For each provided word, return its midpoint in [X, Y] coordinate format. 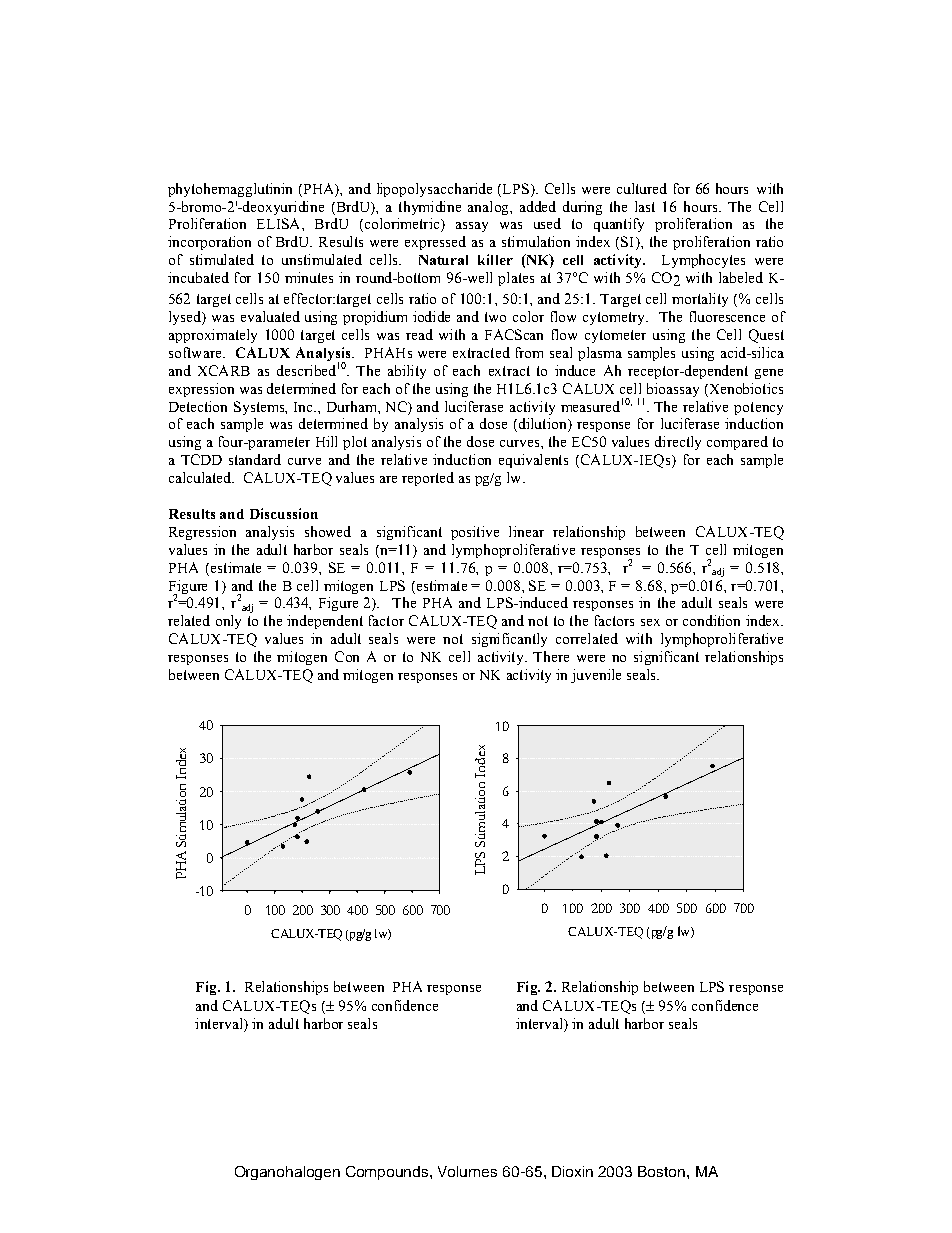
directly [678, 443]
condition [711, 620]
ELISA [280, 223]
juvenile [596, 676]
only [228, 622]
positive [475, 533]
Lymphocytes [703, 261]
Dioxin [572, 1171]
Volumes [467, 1171]
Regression [202, 533]
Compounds [388, 1173]
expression [201, 390]
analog [489, 208]
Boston [663, 1171]
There [551, 656]
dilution [542, 425]
